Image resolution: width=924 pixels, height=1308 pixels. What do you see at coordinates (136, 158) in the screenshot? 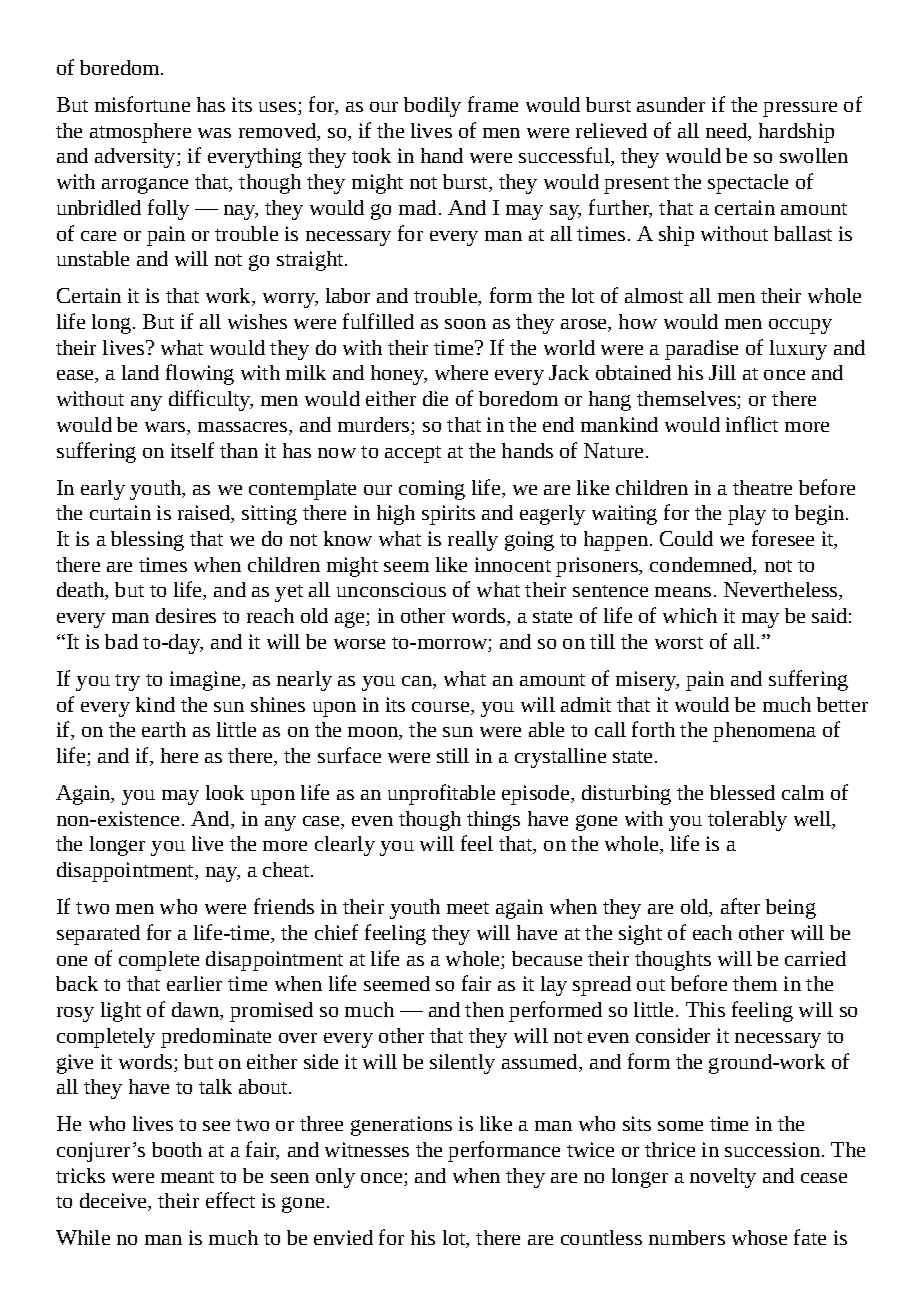
I see `adversity` at bounding box center [136, 158].
